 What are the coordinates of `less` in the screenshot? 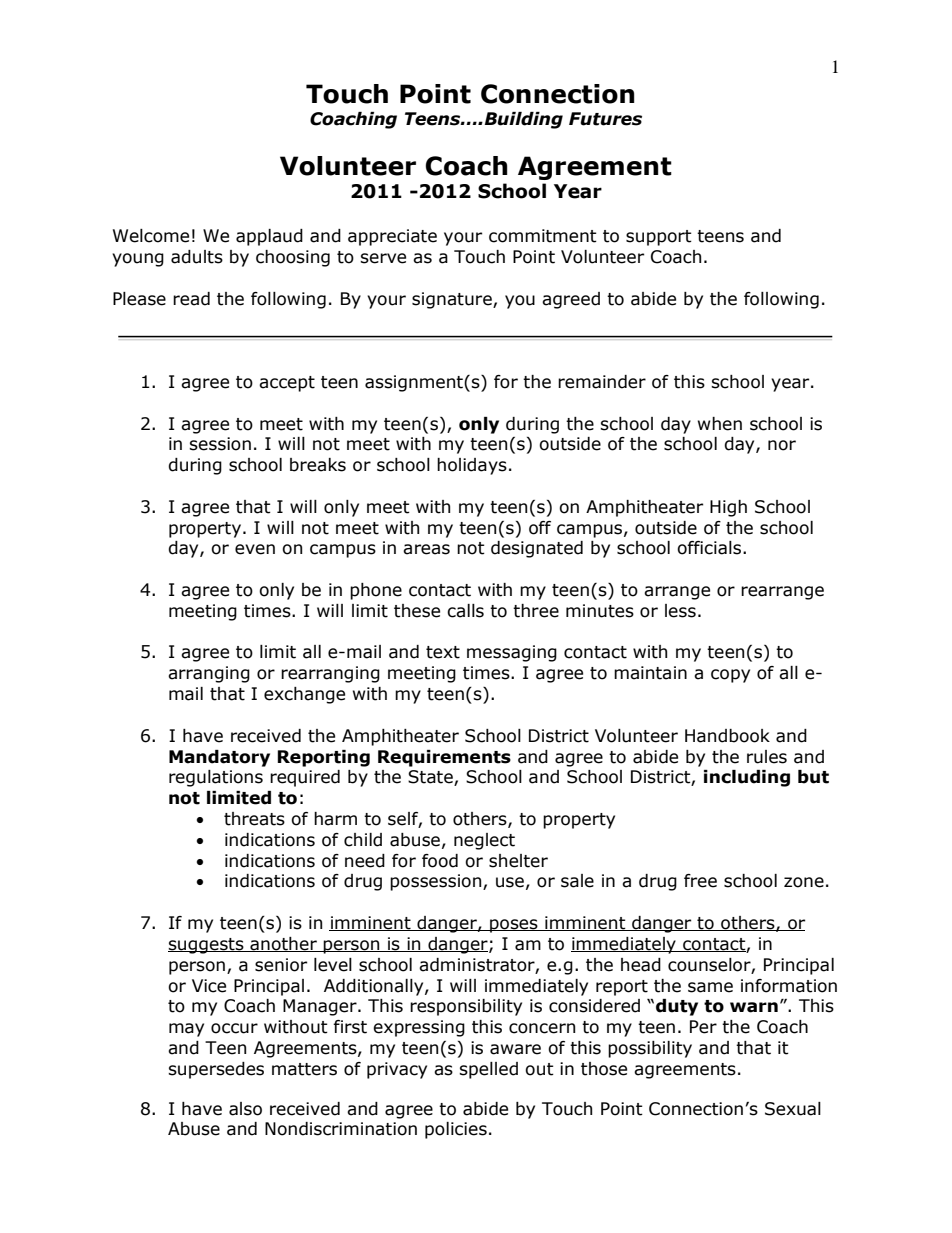 It's located at (680, 611).
